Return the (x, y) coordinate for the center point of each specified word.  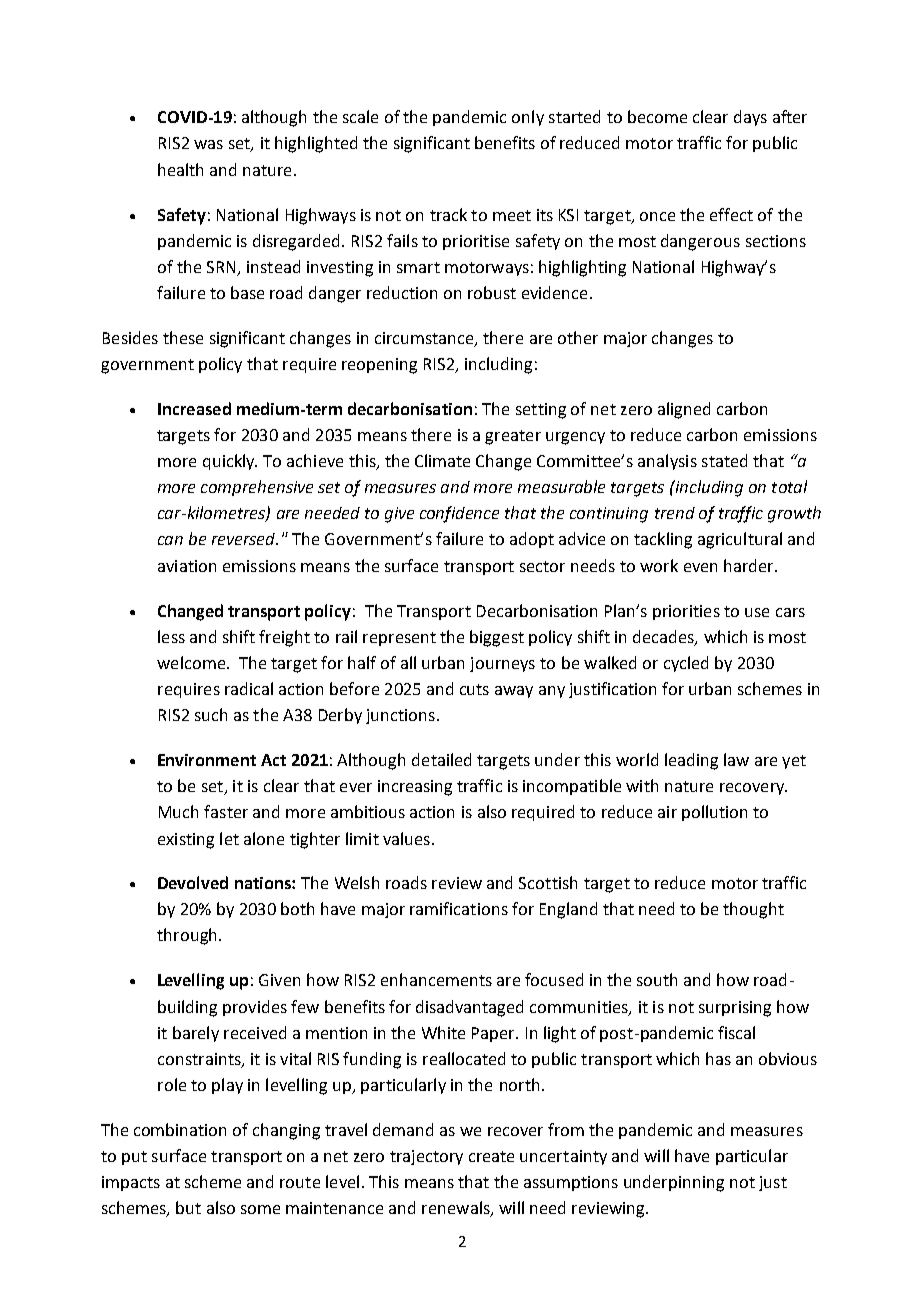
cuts (474, 689)
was (208, 144)
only (528, 118)
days (750, 118)
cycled (686, 664)
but (188, 1207)
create (491, 1156)
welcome (191, 662)
